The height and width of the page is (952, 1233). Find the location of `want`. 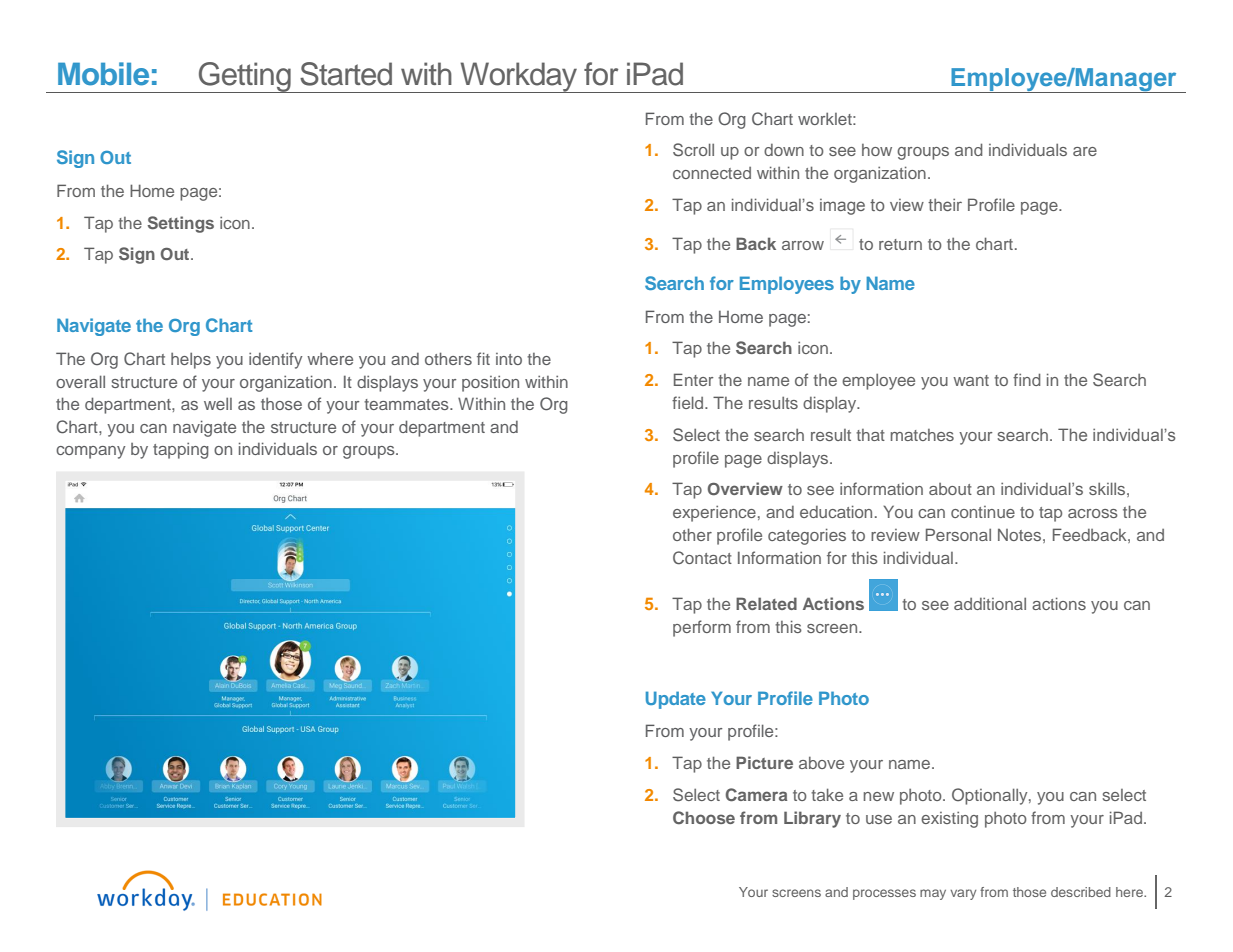

want is located at coordinates (971, 380).
